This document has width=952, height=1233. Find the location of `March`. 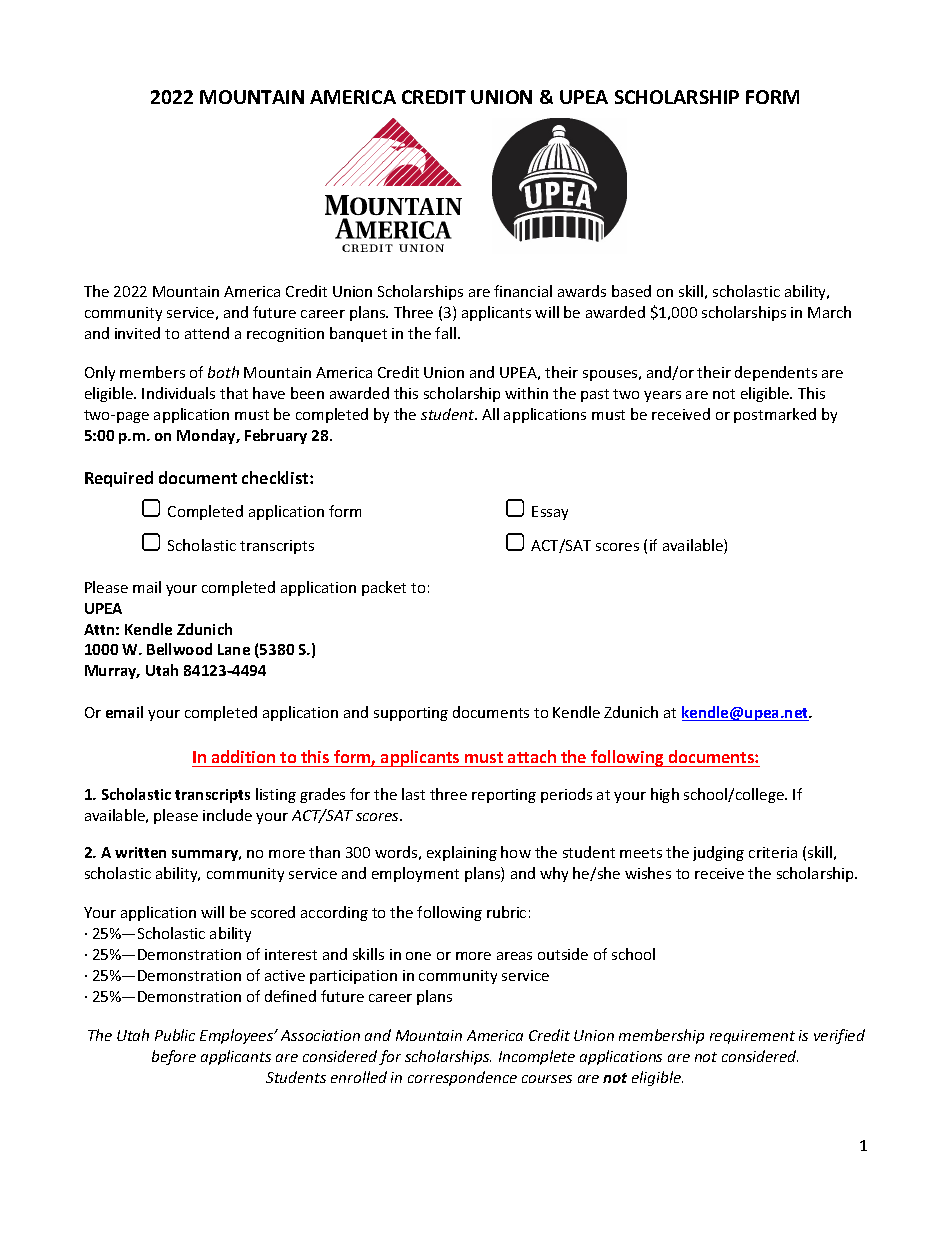

March is located at coordinates (829, 312).
